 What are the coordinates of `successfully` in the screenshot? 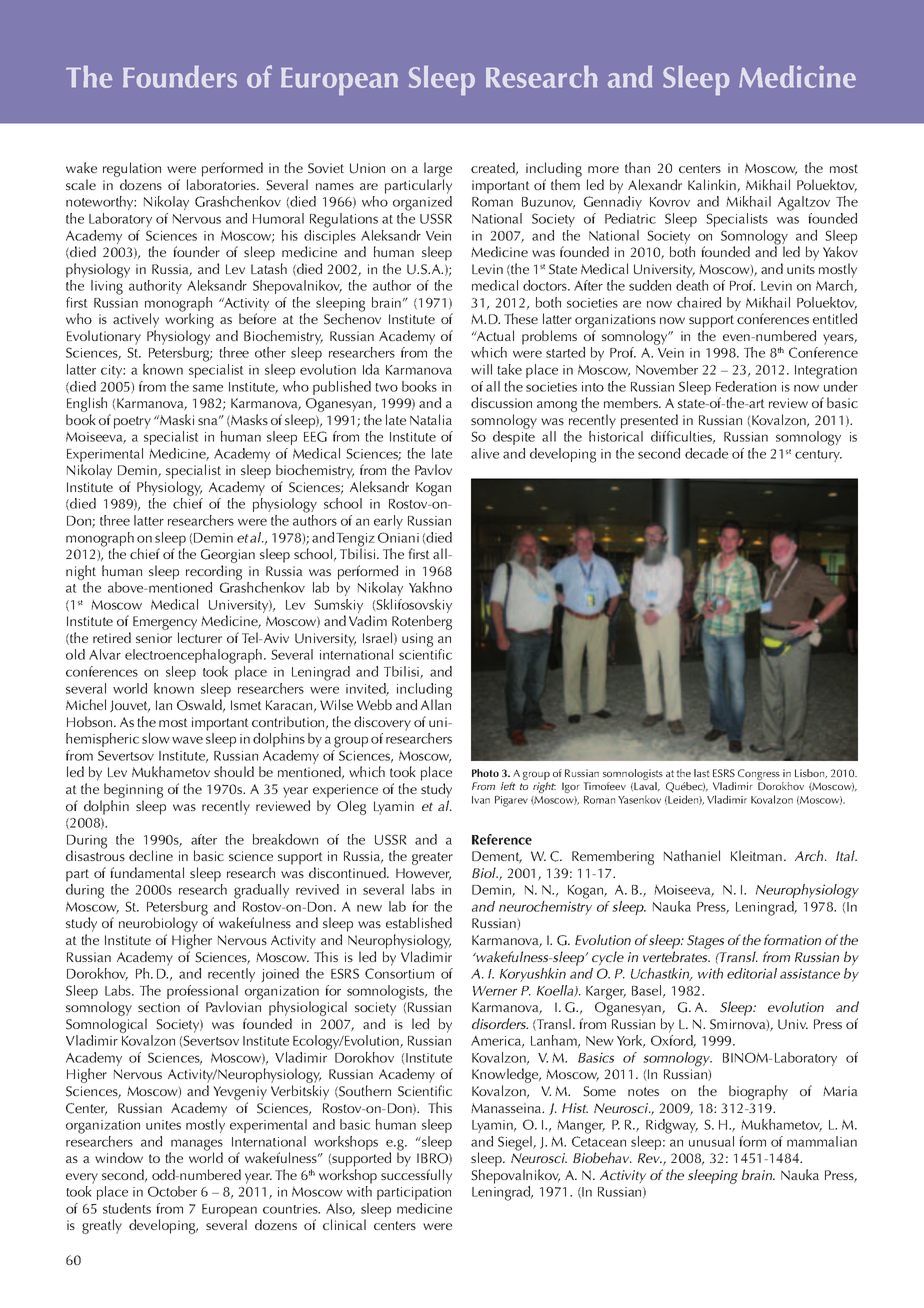 It's located at (416, 1176).
